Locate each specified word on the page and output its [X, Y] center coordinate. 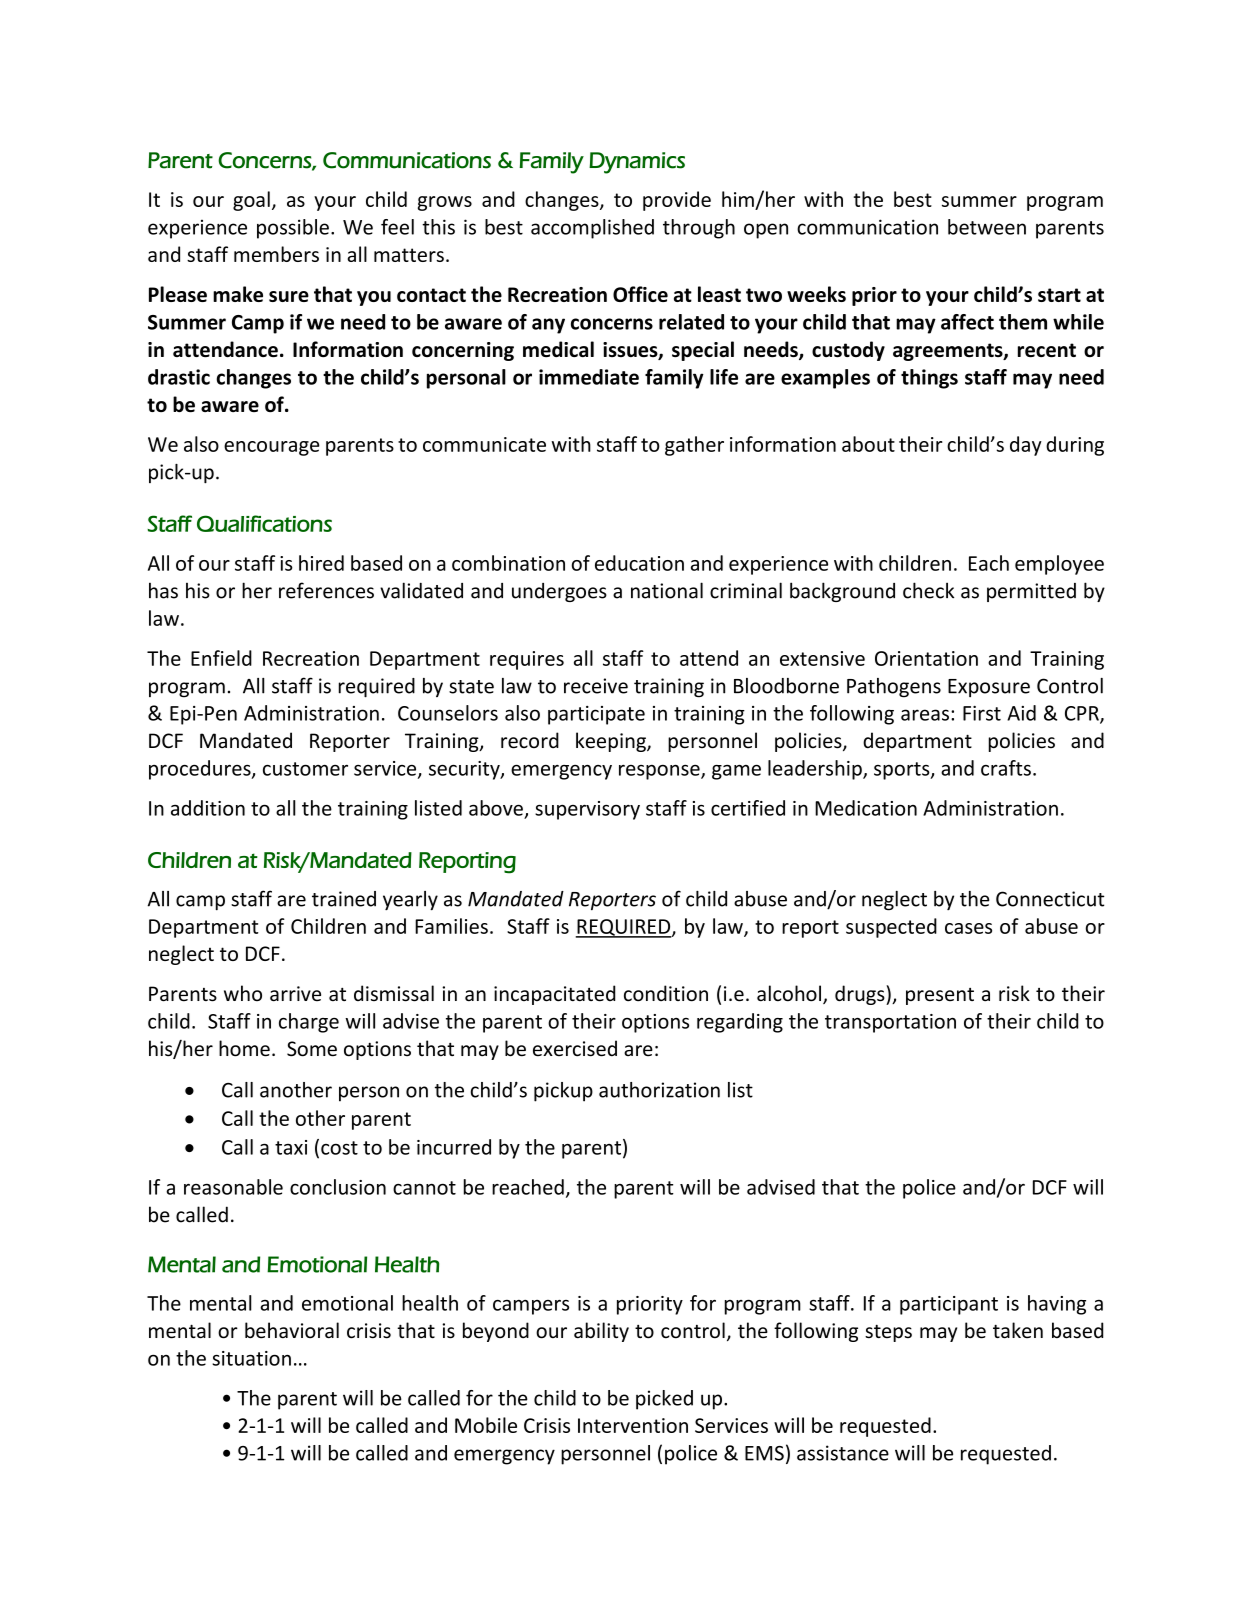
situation [251, 1358]
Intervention [633, 1425]
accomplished [592, 229]
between [987, 227]
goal [251, 201]
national [667, 590]
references [326, 590]
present [940, 996]
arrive [295, 994]
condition [666, 993]
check [928, 590]
